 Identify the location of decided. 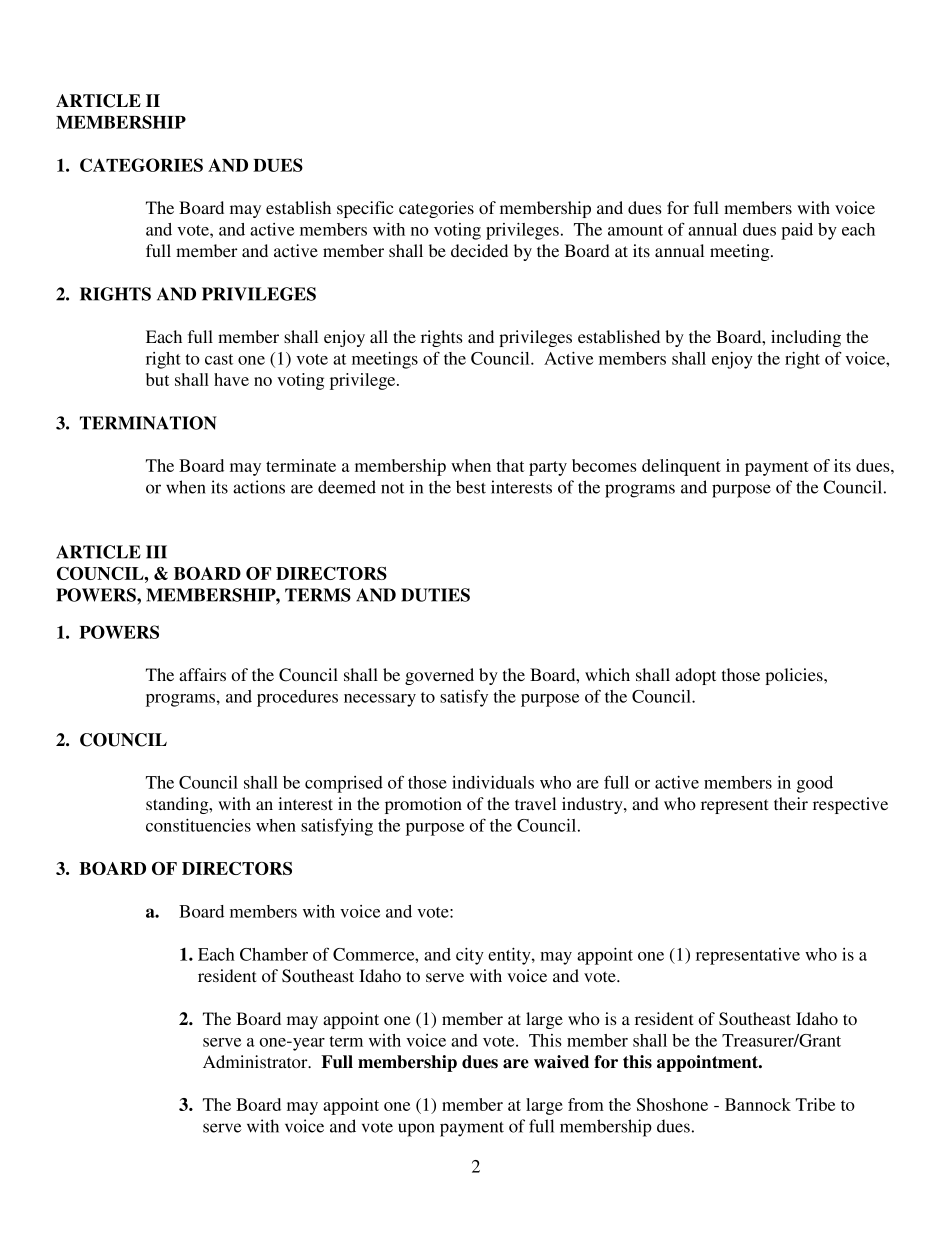
(479, 250).
